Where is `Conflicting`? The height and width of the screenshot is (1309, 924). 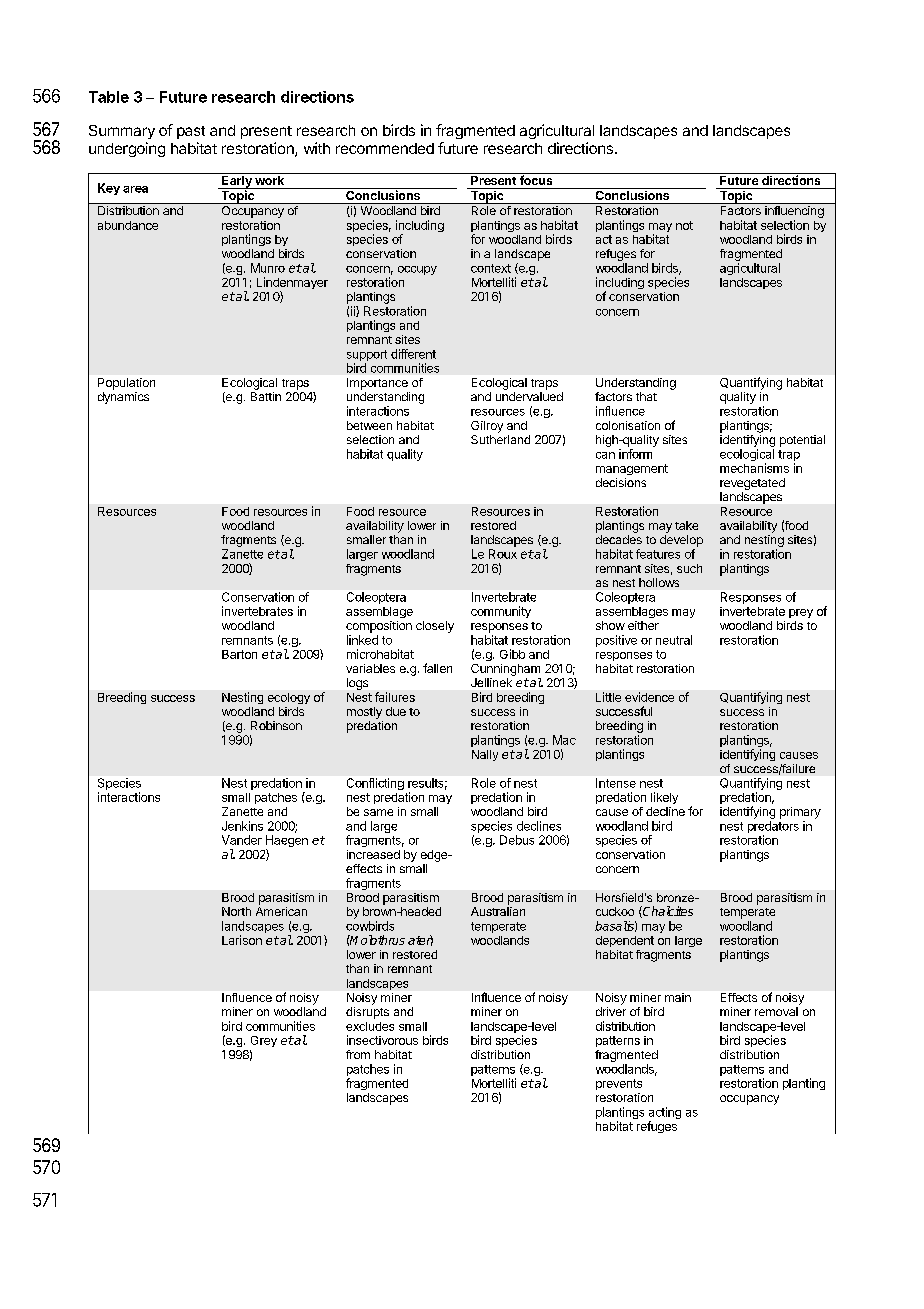
Conflicting is located at coordinates (375, 784).
